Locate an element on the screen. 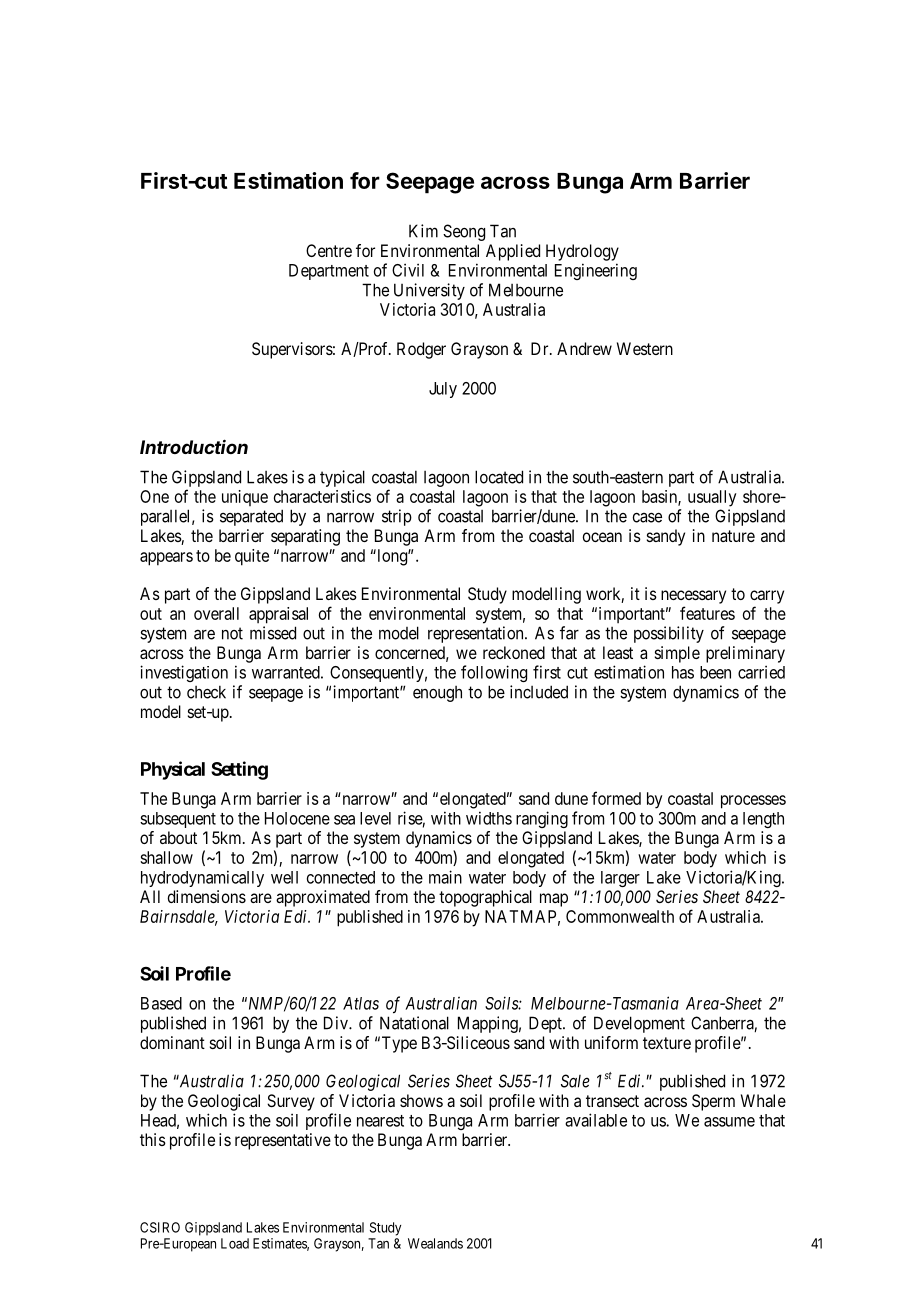 The width and height of the screenshot is (924, 1308). processes is located at coordinates (753, 802).
